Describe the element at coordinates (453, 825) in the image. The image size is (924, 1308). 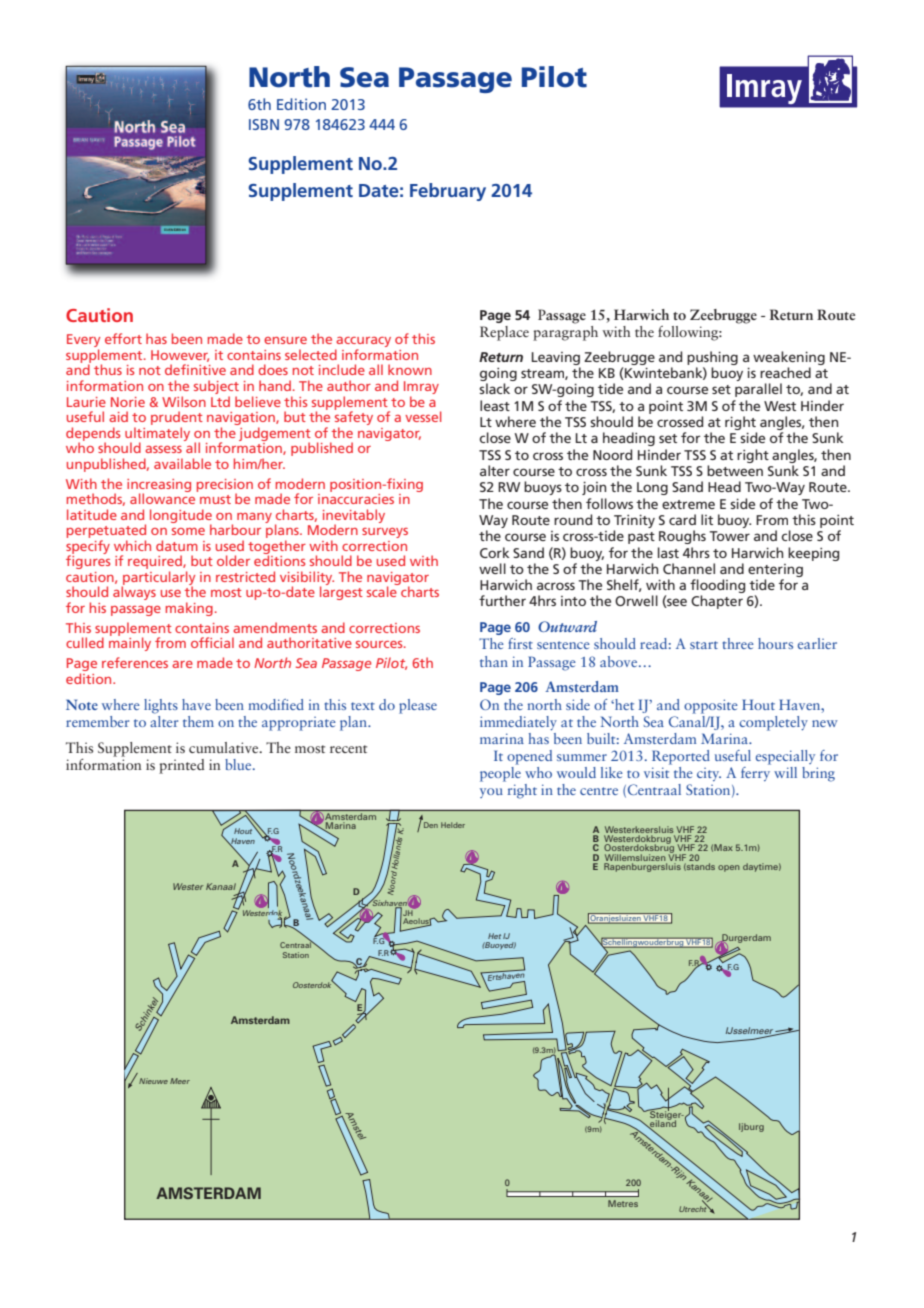
I see `Helder` at that location.
